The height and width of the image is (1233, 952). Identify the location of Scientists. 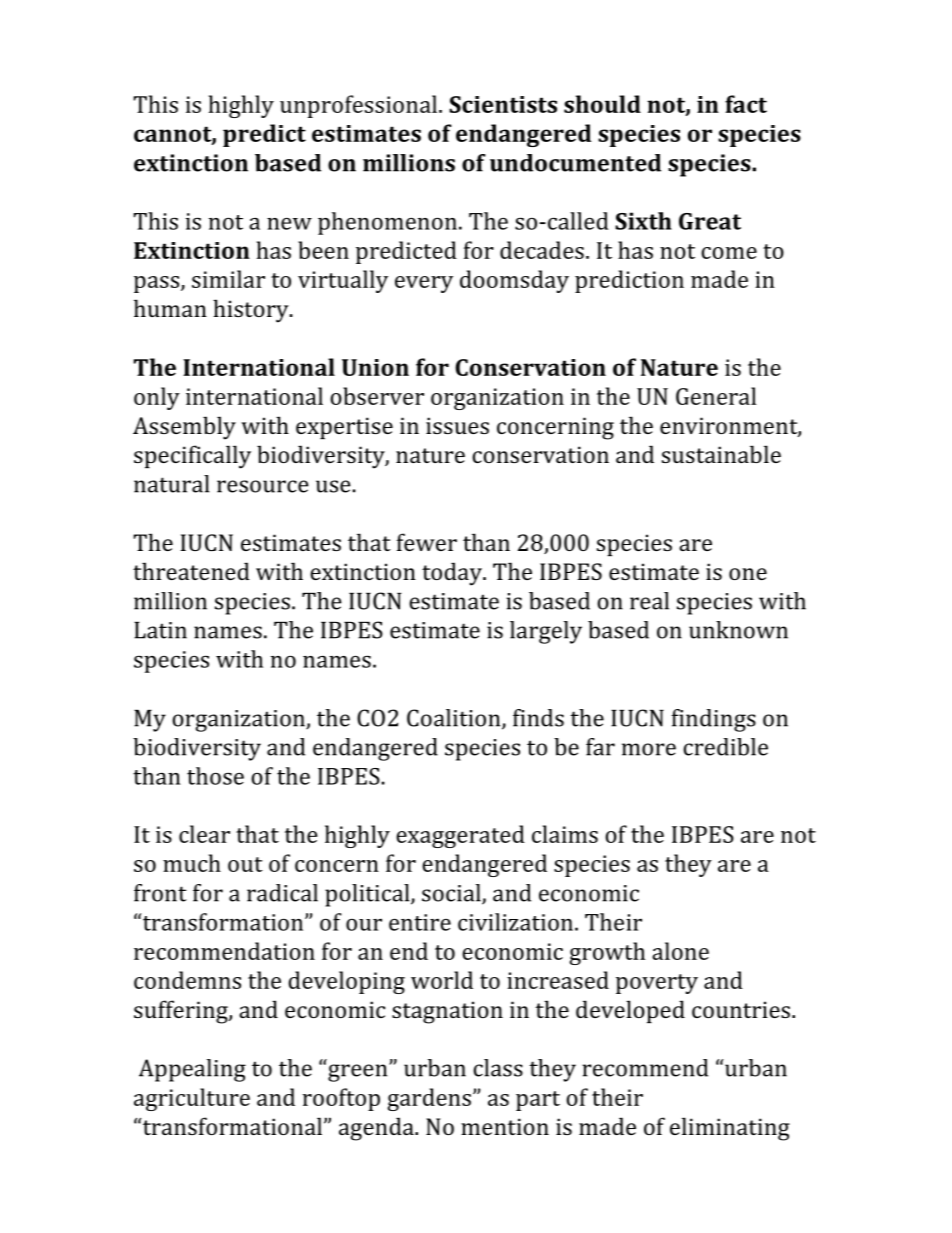
(503, 104).
